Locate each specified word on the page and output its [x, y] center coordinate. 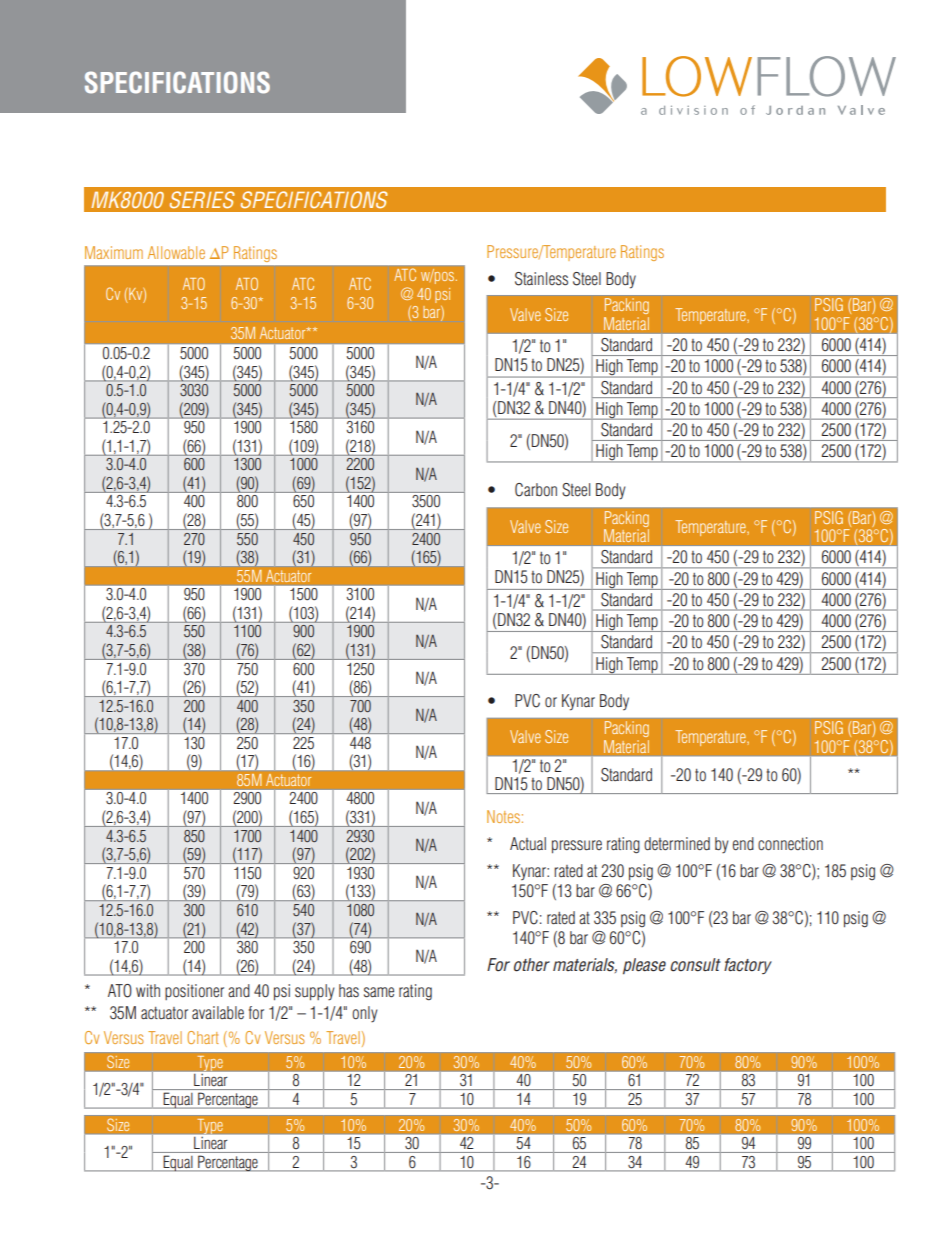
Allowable [176, 252]
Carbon [536, 490]
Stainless [541, 279]
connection [790, 844]
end [743, 843]
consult [695, 965]
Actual [528, 843]
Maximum [114, 252]
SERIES [202, 199]
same [379, 992]
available [218, 1013]
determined [677, 844]
